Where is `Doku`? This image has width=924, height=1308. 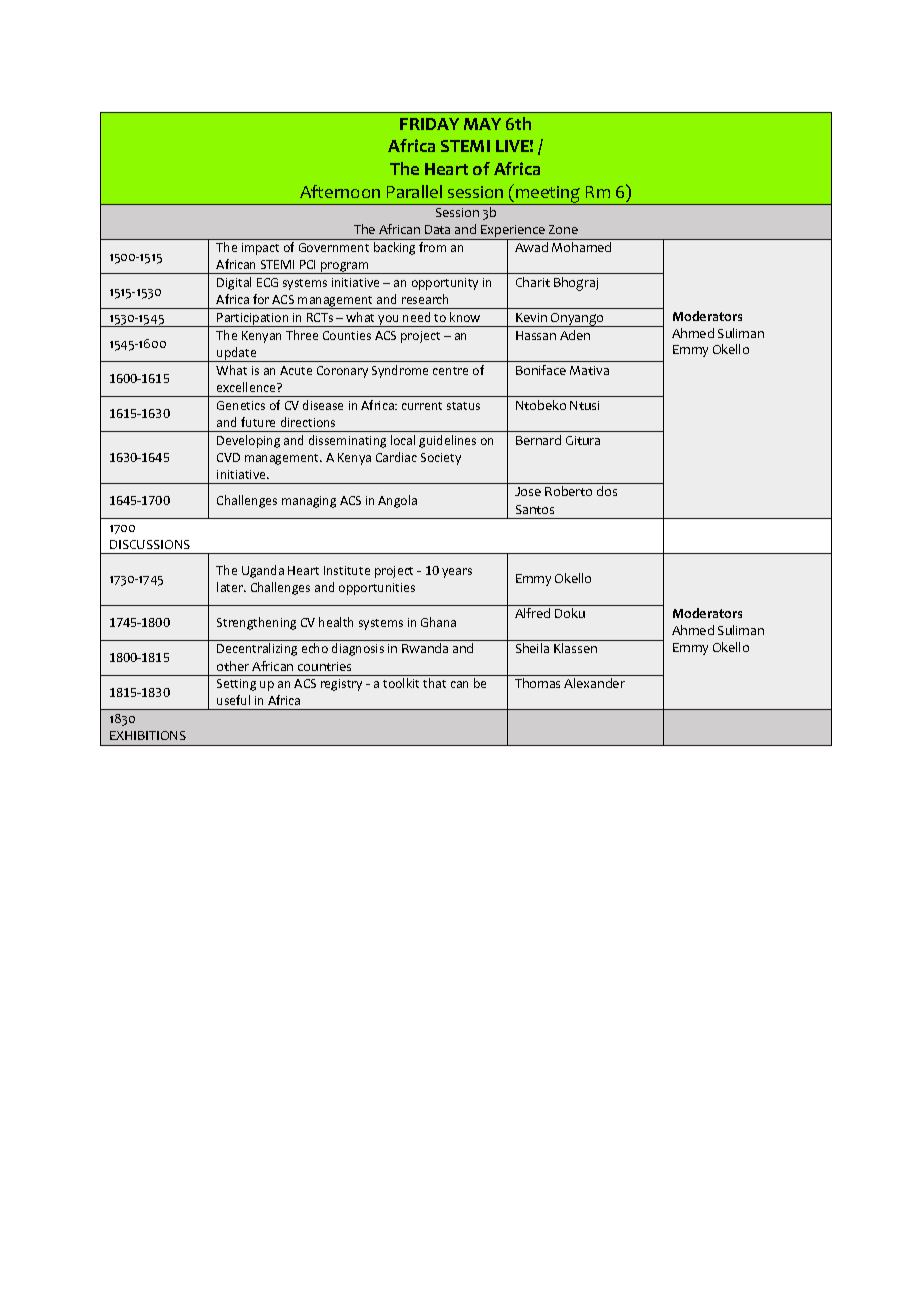 Doku is located at coordinates (570, 613).
